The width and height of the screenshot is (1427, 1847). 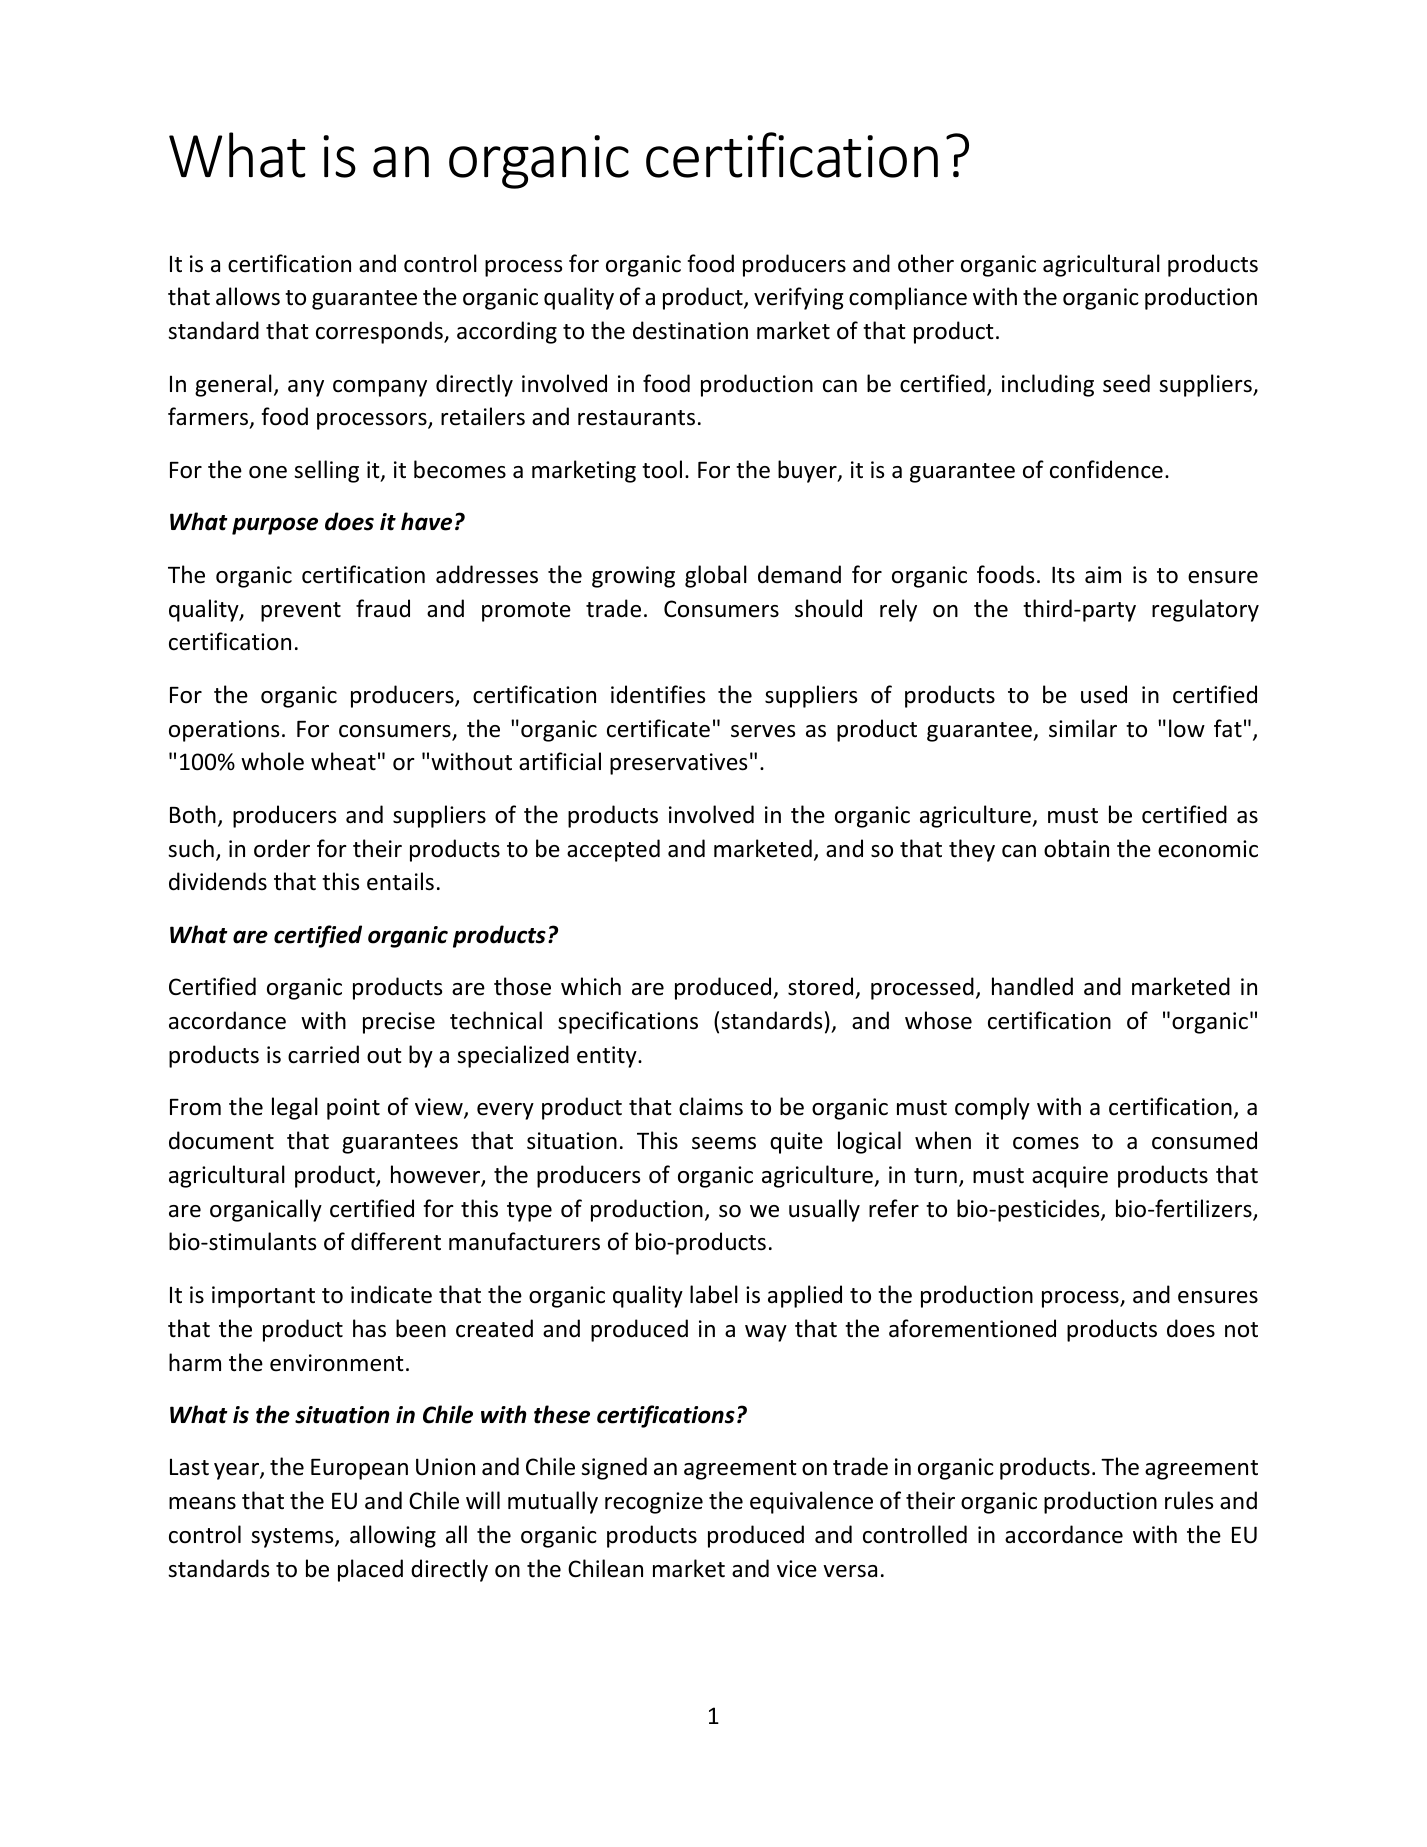 I want to click on allows, so click(x=248, y=296).
